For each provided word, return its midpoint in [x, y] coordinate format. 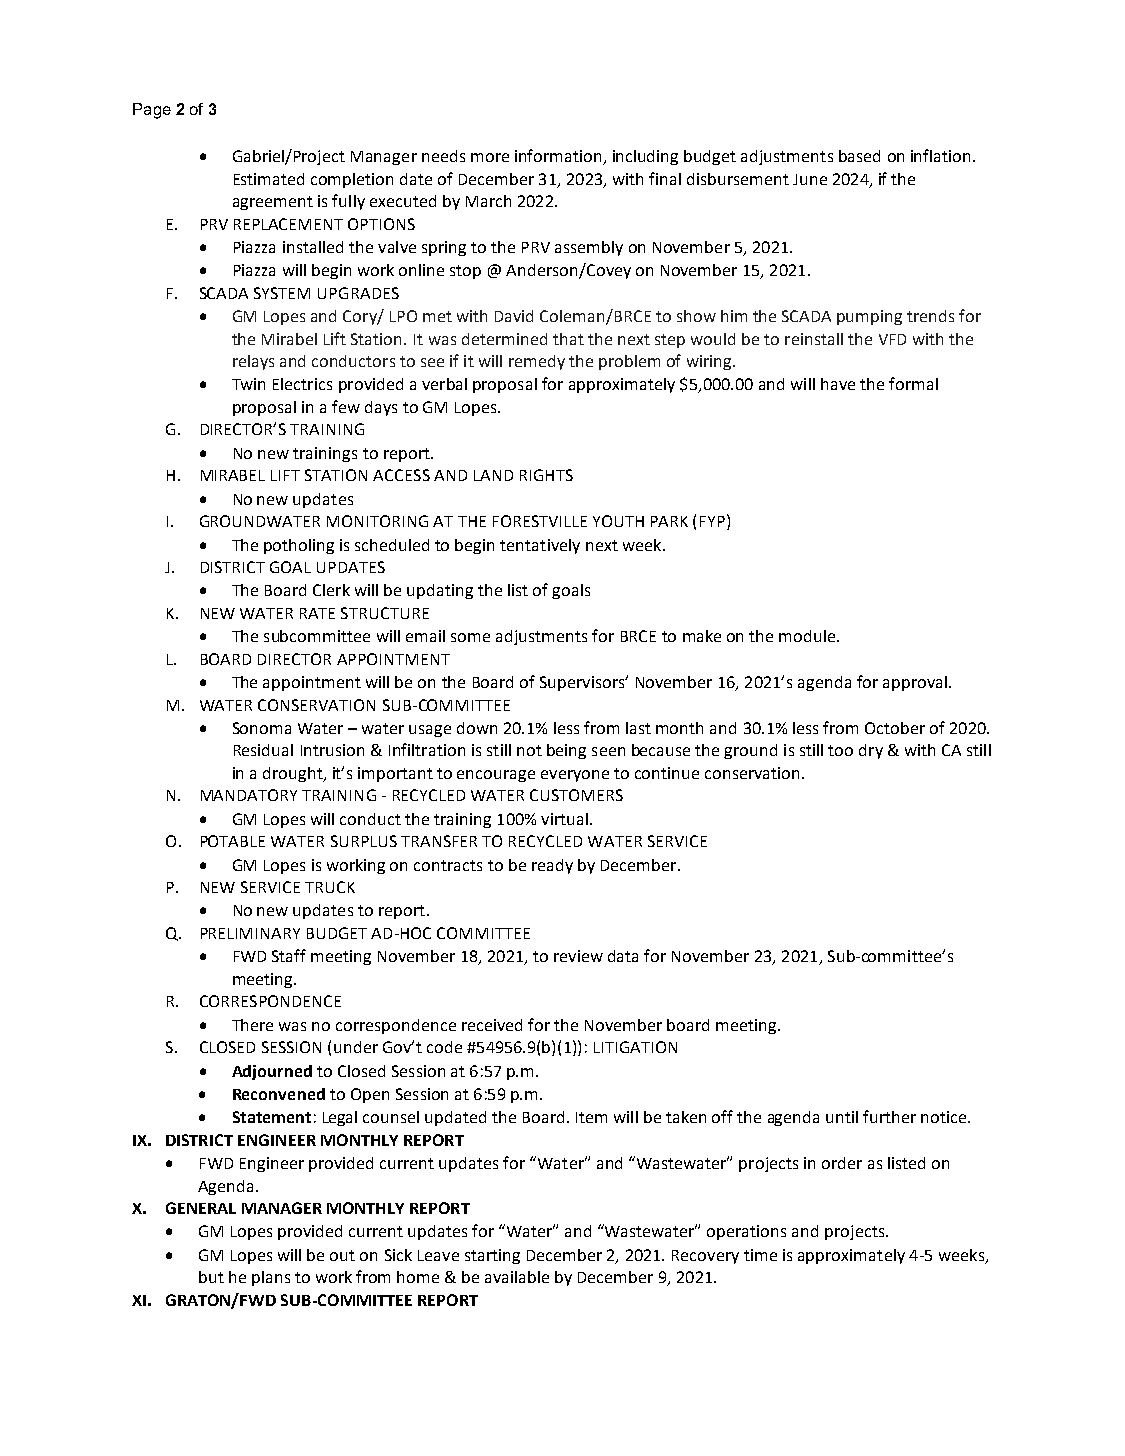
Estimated [269, 179]
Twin [248, 384]
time [760, 1255]
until [842, 1117]
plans [271, 1278]
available [517, 1277]
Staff [289, 955]
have [838, 384]
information [559, 157]
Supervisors [583, 683]
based [859, 156]
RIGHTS [546, 475]
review [578, 956]
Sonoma [262, 728]
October [895, 728]
